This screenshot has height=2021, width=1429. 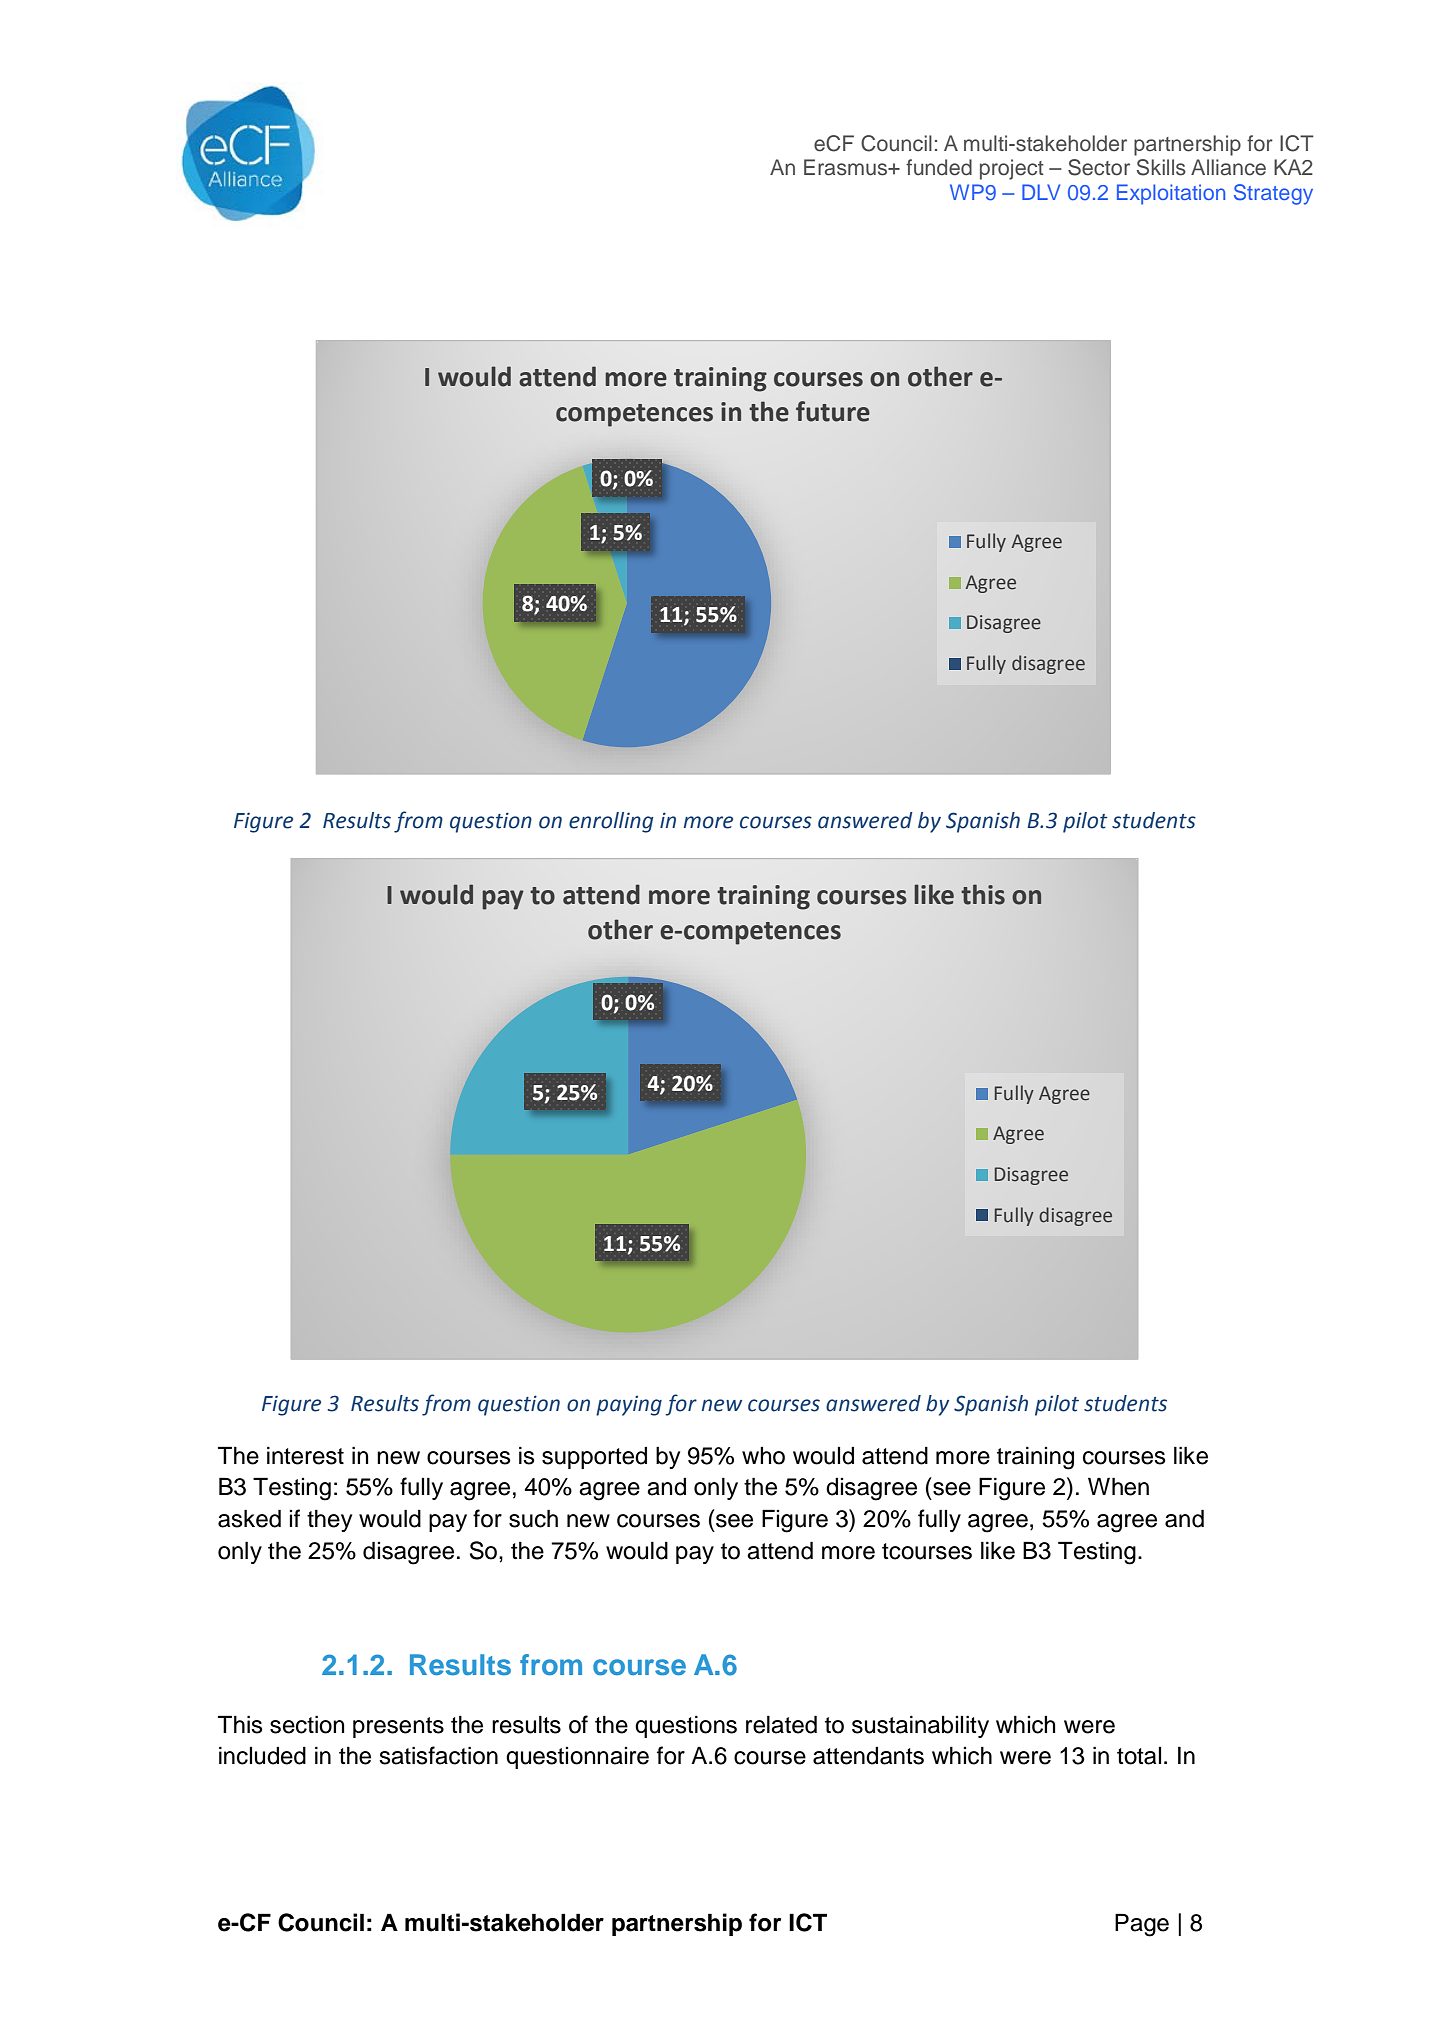 I want to click on funded, so click(x=939, y=167).
